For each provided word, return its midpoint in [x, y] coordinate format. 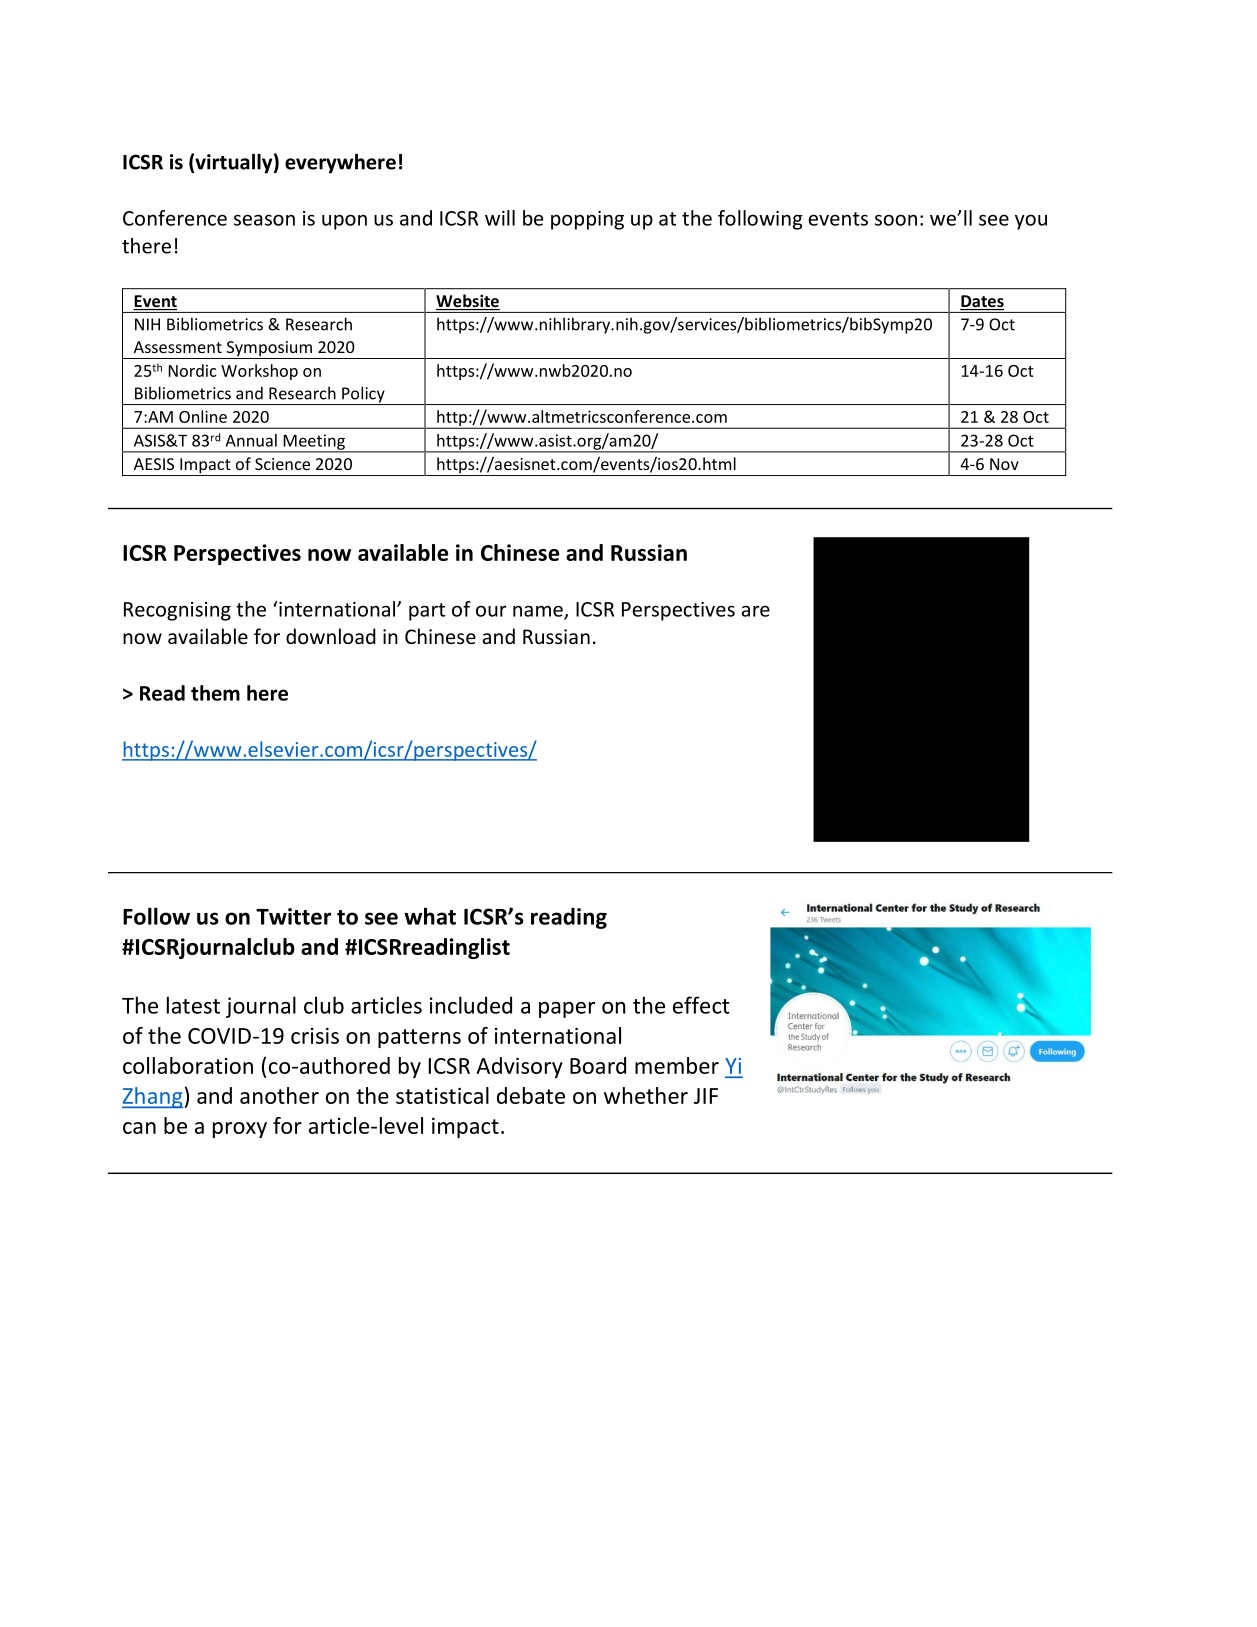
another [279, 1095]
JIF [706, 1096]
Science [282, 464]
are [755, 611]
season [264, 220]
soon [896, 220]
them [215, 693]
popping [587, 220]
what [430, 916]
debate [531, 1095]
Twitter [293, 916]
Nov [1004, 464]
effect [701, 1005]
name [539, 612]
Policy [363, 395]
